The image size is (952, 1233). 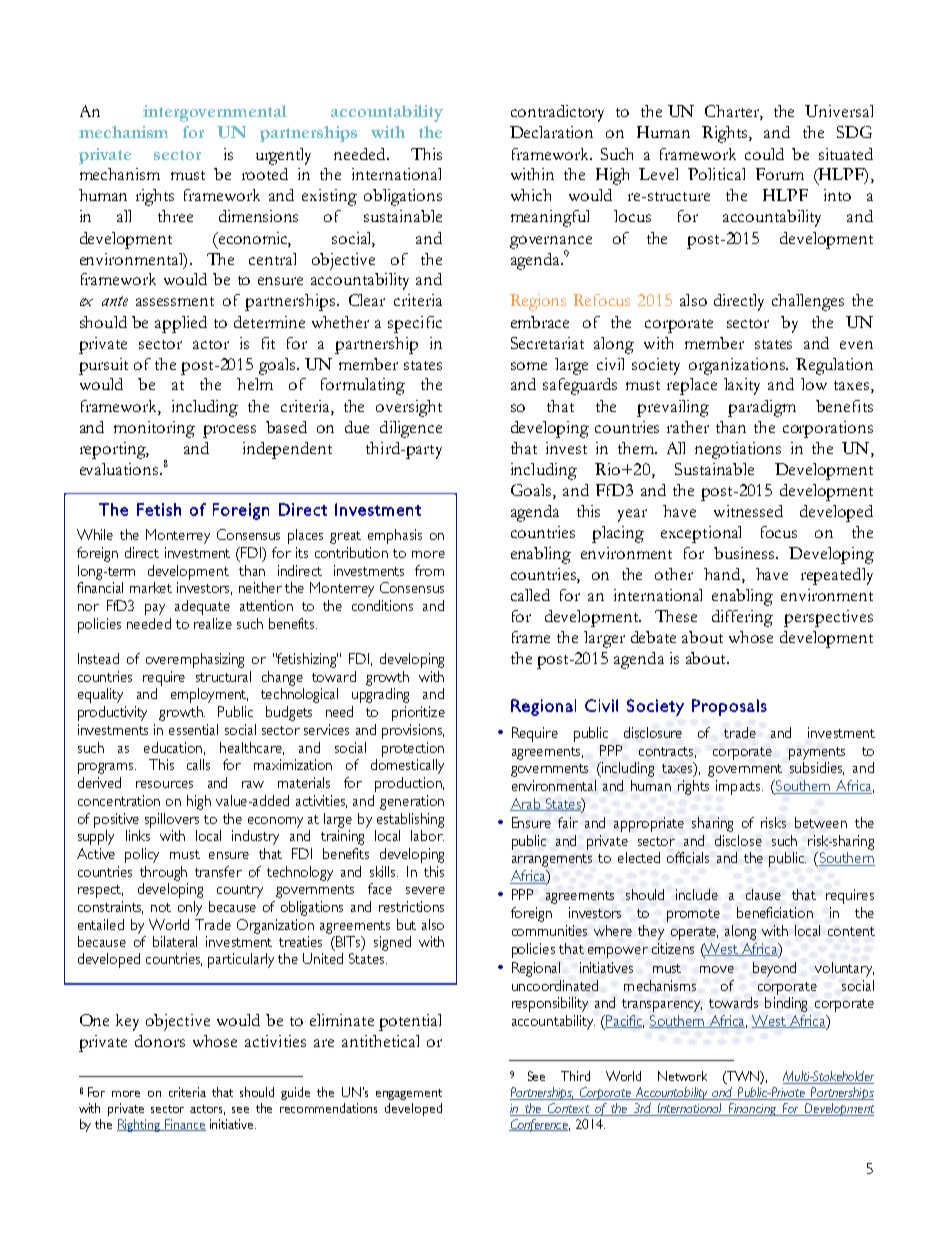 What do you see at coordinates (738, 450) in the screenshot?
I see `negotiations` at bounding box center [738, 450].
